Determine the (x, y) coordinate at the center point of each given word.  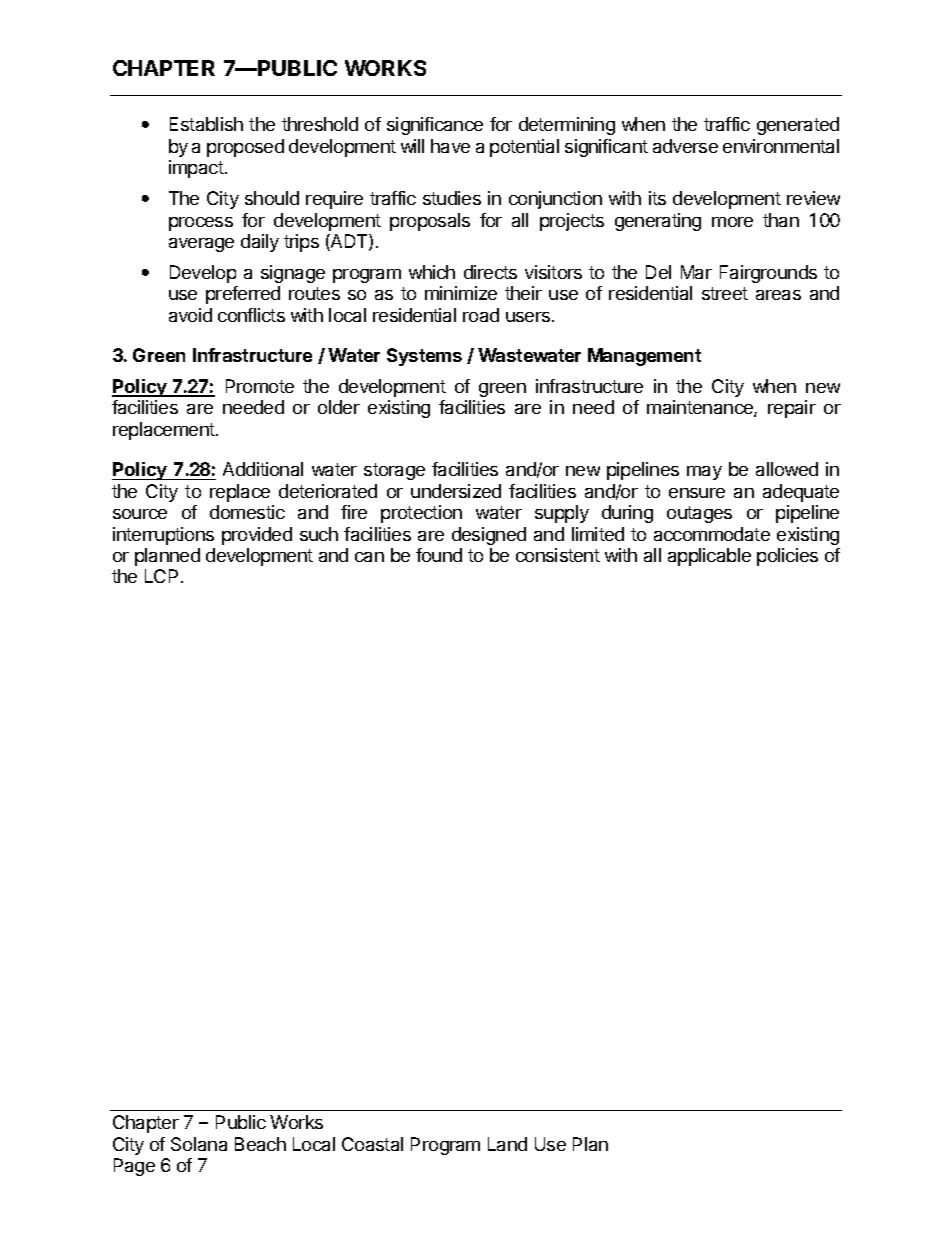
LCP (161, 576)
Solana (199, 1144)
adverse (685, 146)
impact (196, 169)
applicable (709, 557)
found (439, 555)
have (450, 146)
